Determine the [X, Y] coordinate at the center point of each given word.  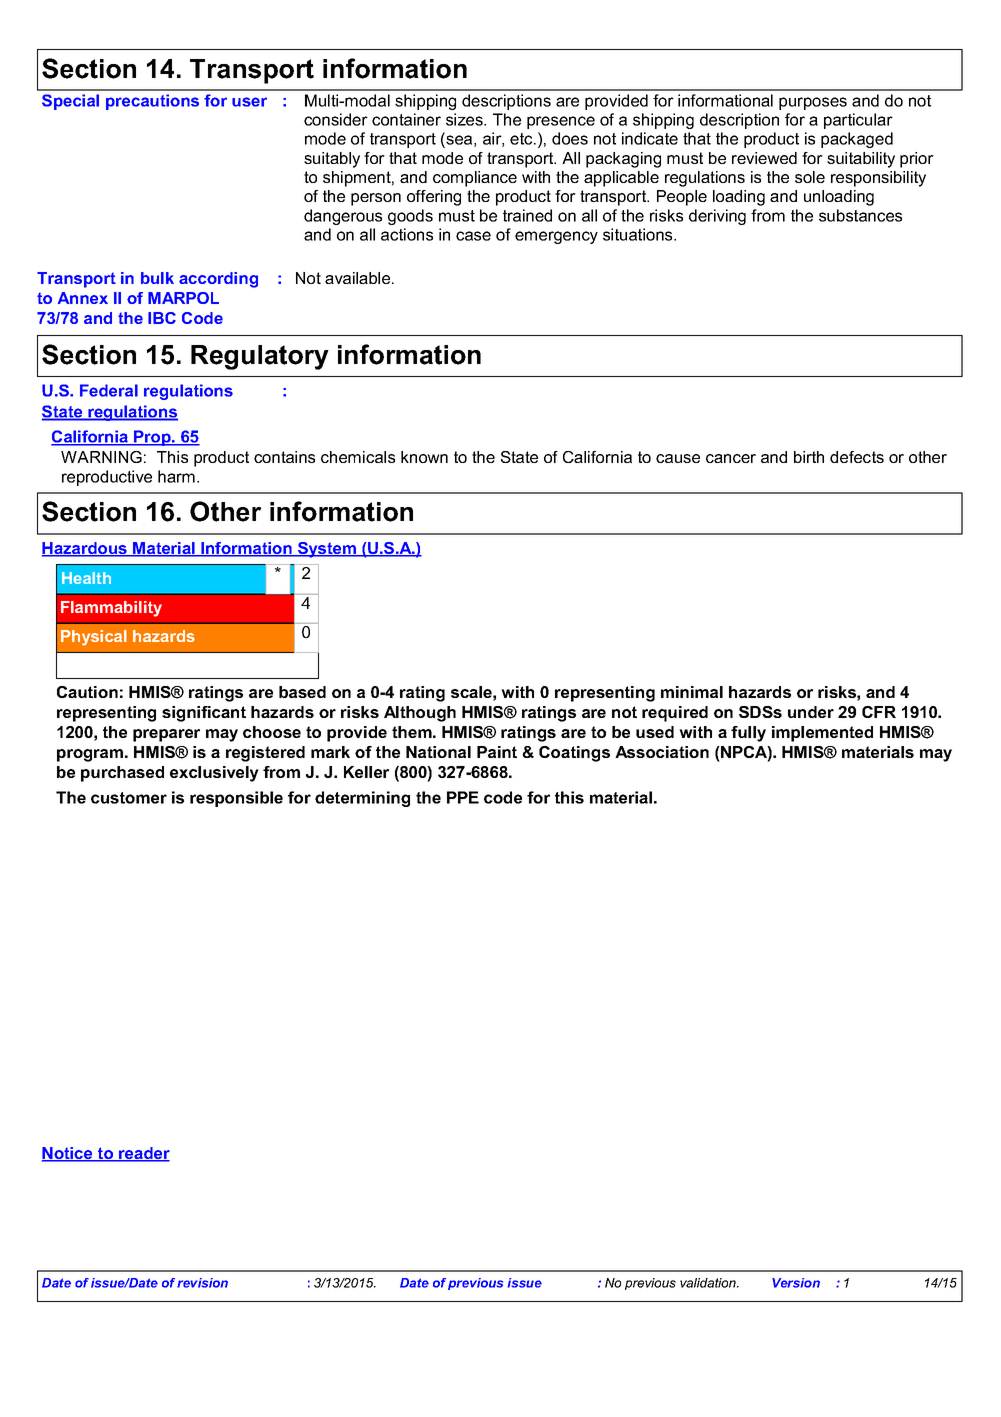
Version [796, 1283]
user [249, 102]
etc [522, 139]
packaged [857, 140]
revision [202, 1283]
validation [709, 1283]
